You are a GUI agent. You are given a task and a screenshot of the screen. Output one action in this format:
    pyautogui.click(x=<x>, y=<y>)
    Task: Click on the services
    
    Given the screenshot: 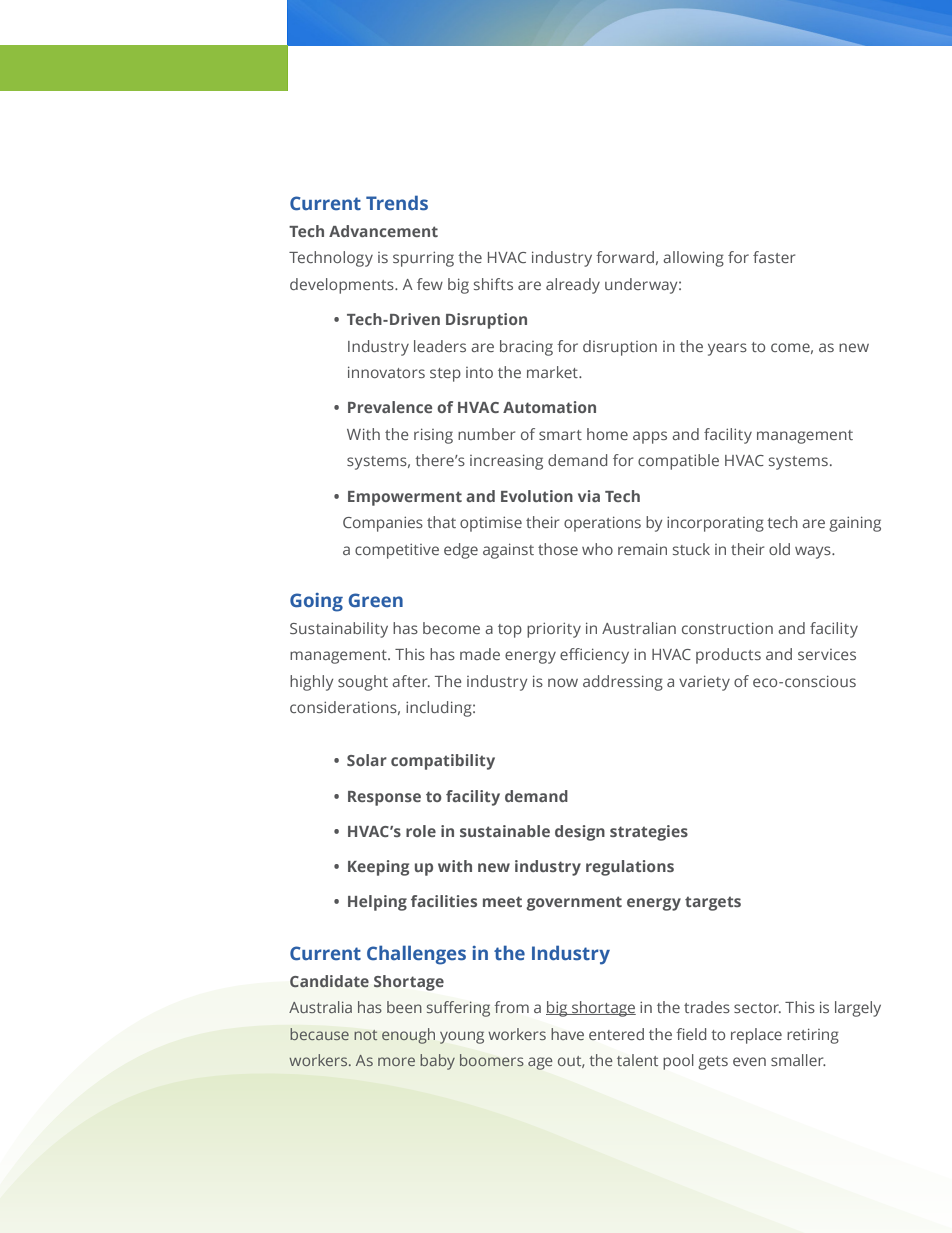 What is the action you would take?
    pyautogui.click(x=827, y=654)
